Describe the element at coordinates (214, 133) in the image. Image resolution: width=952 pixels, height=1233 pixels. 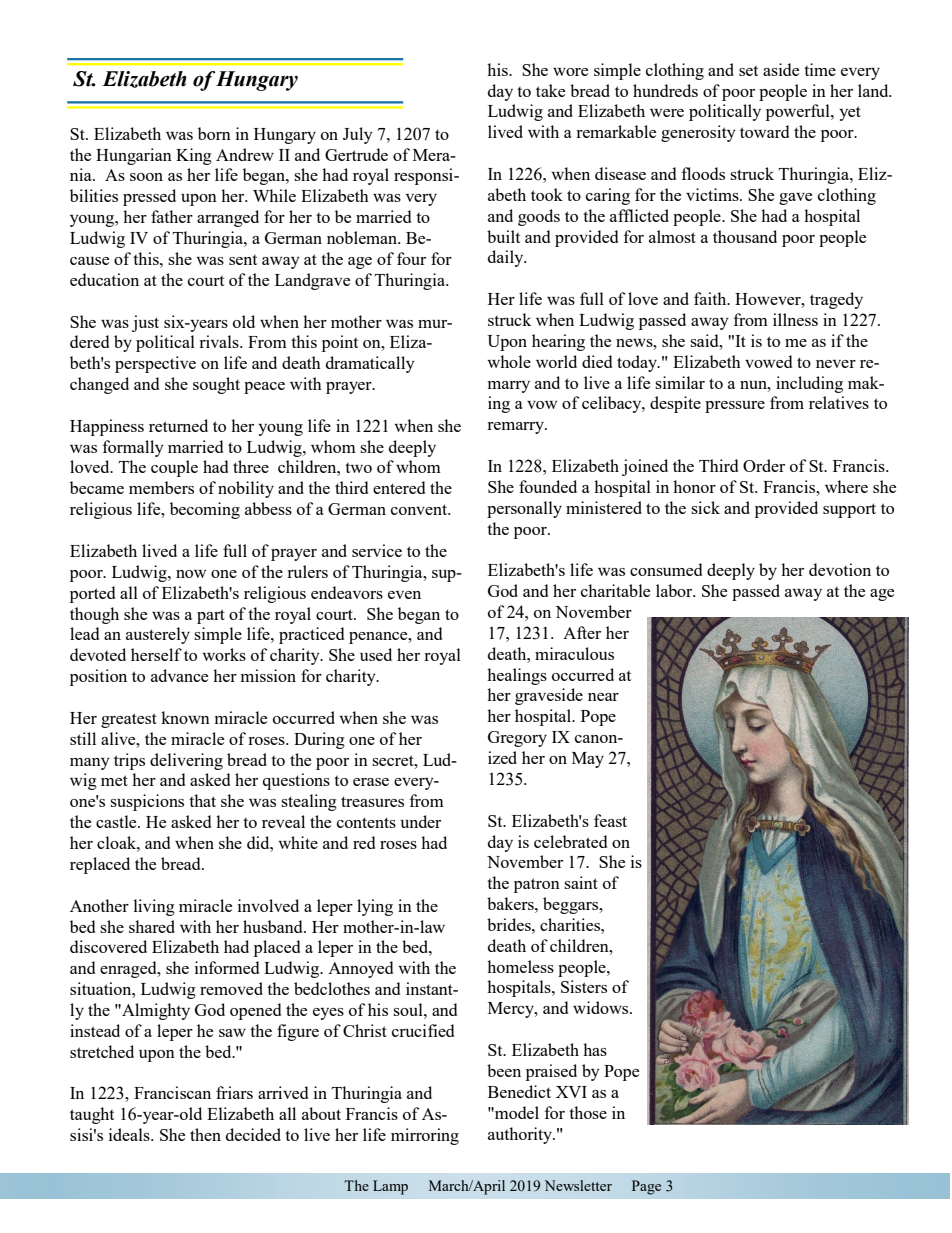
I see `born` at that location.
